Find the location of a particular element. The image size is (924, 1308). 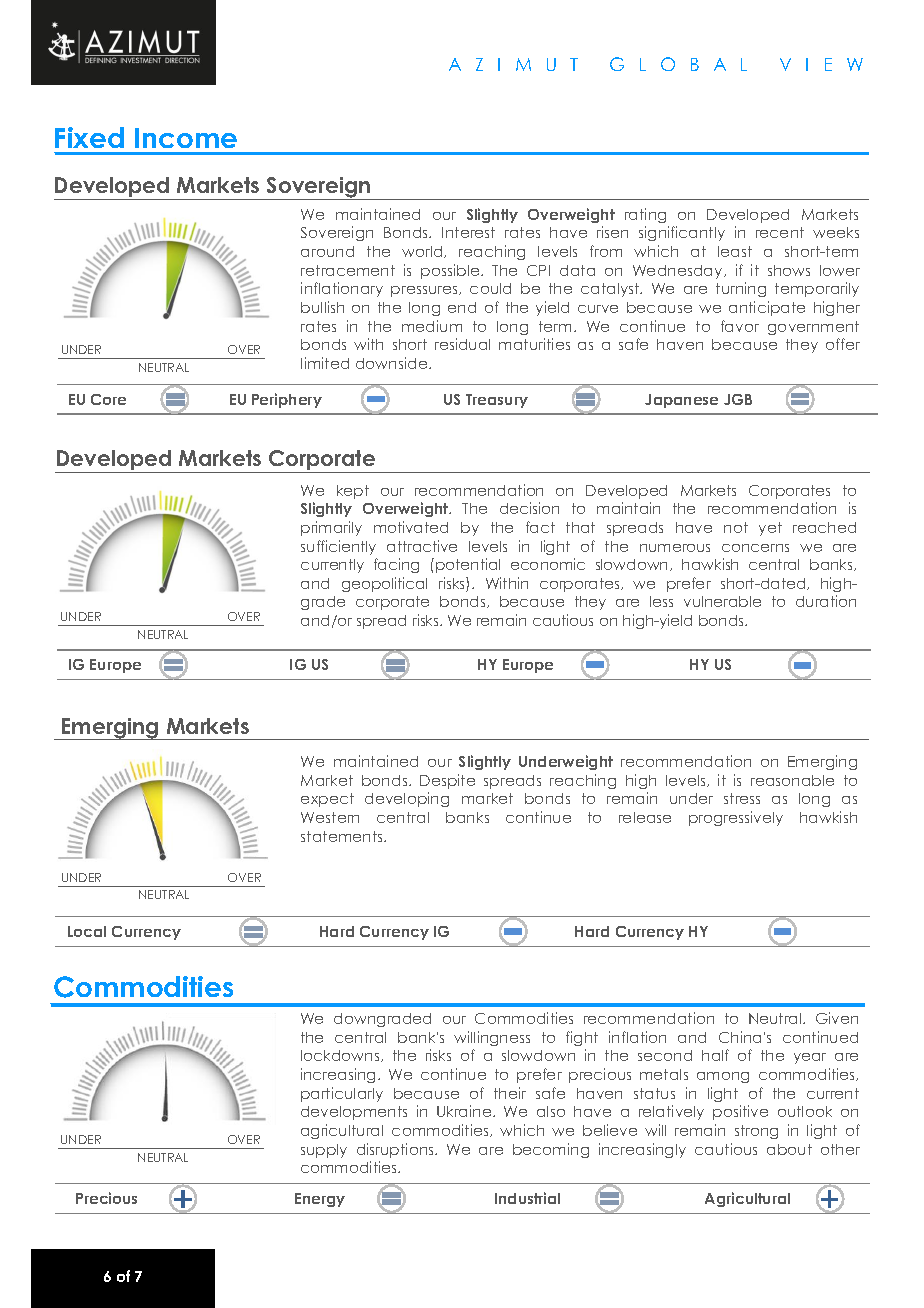

about is located at coordinates (789, 1149).
